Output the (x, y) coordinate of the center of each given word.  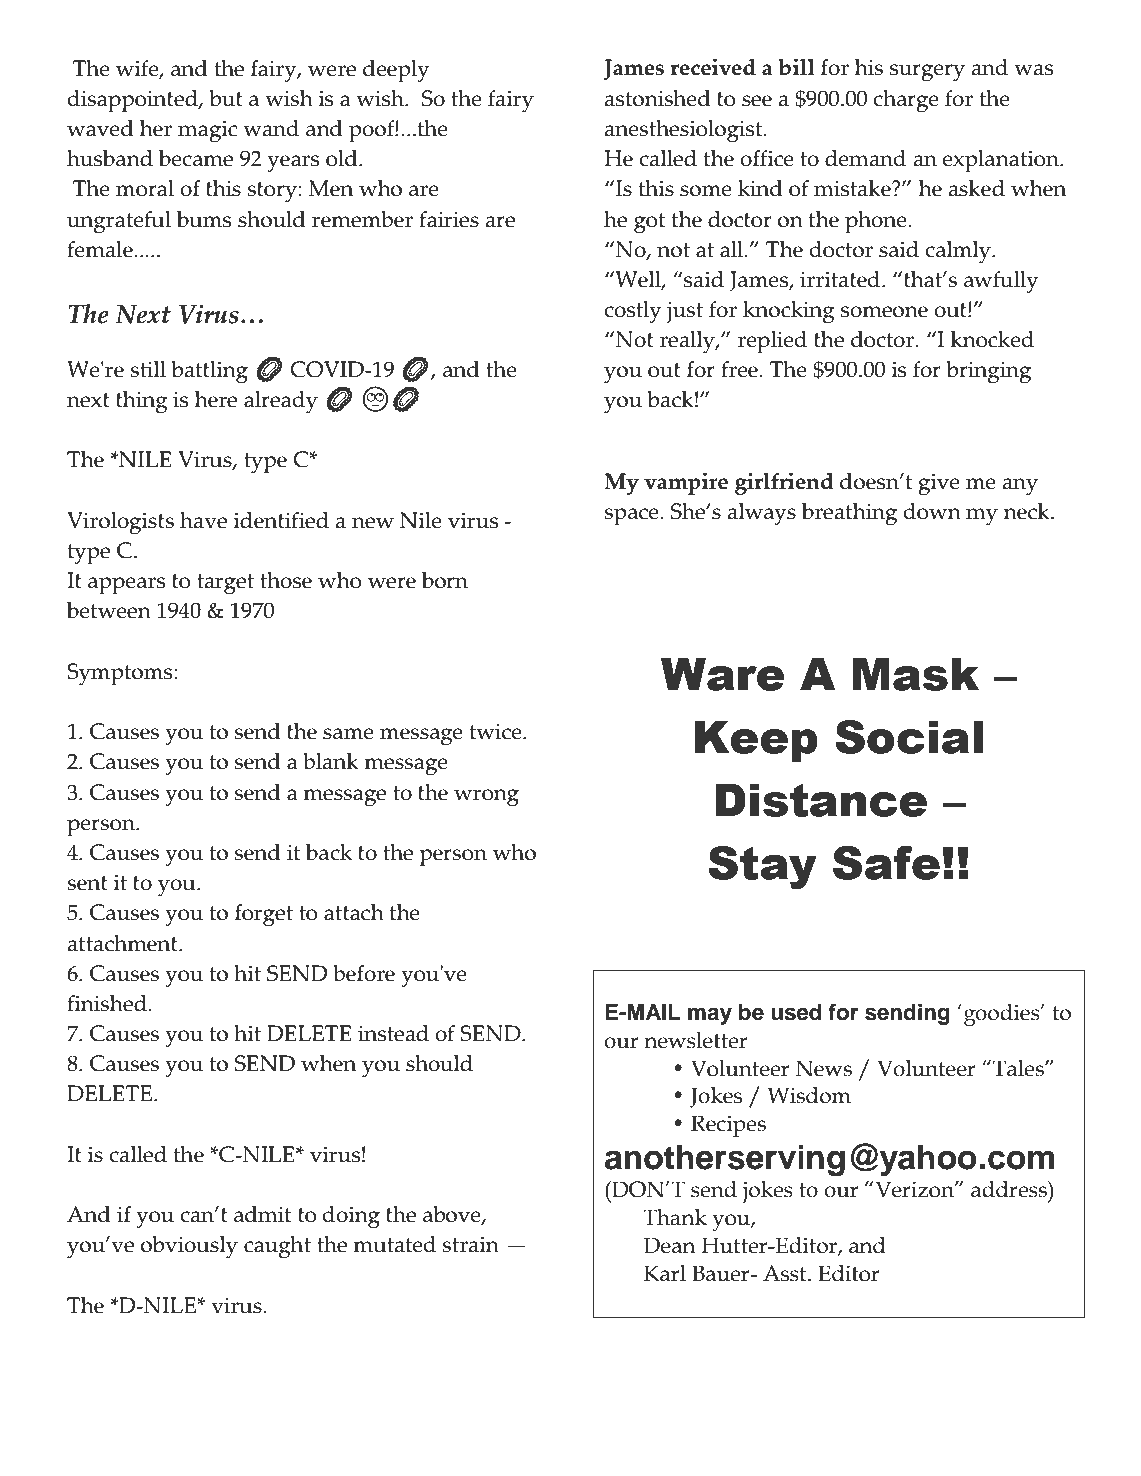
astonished (657, 98)
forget (264, 915)
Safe (886, 863)
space (632, 517)
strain (470, 1244)
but (226, 98)
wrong (486, 798)
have (203, 520)
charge (906, 101)
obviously (189, 1247)
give (939, 484)
